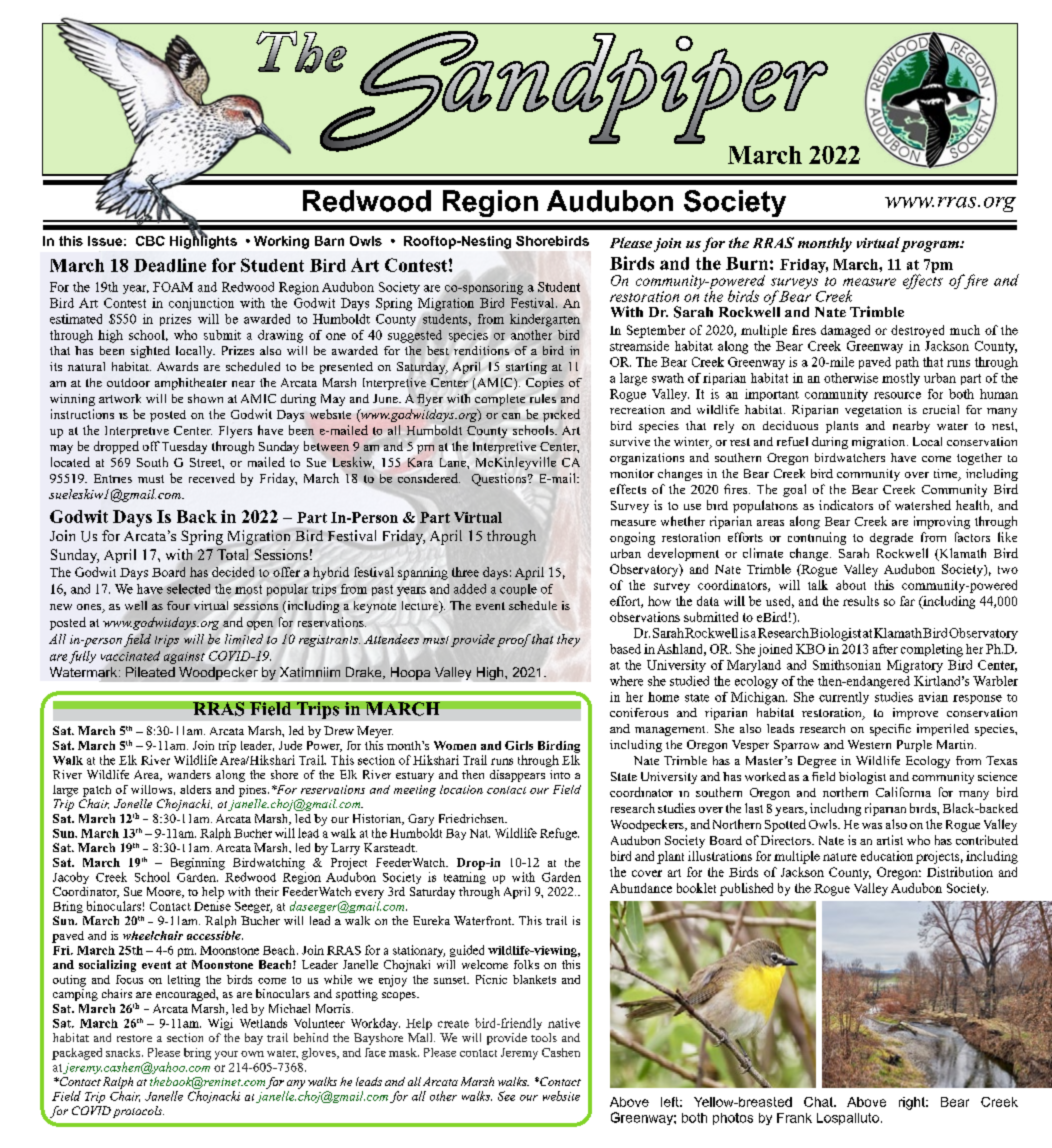 The image size is (1052, 1148). I want to click on program, so click(931, 246).
